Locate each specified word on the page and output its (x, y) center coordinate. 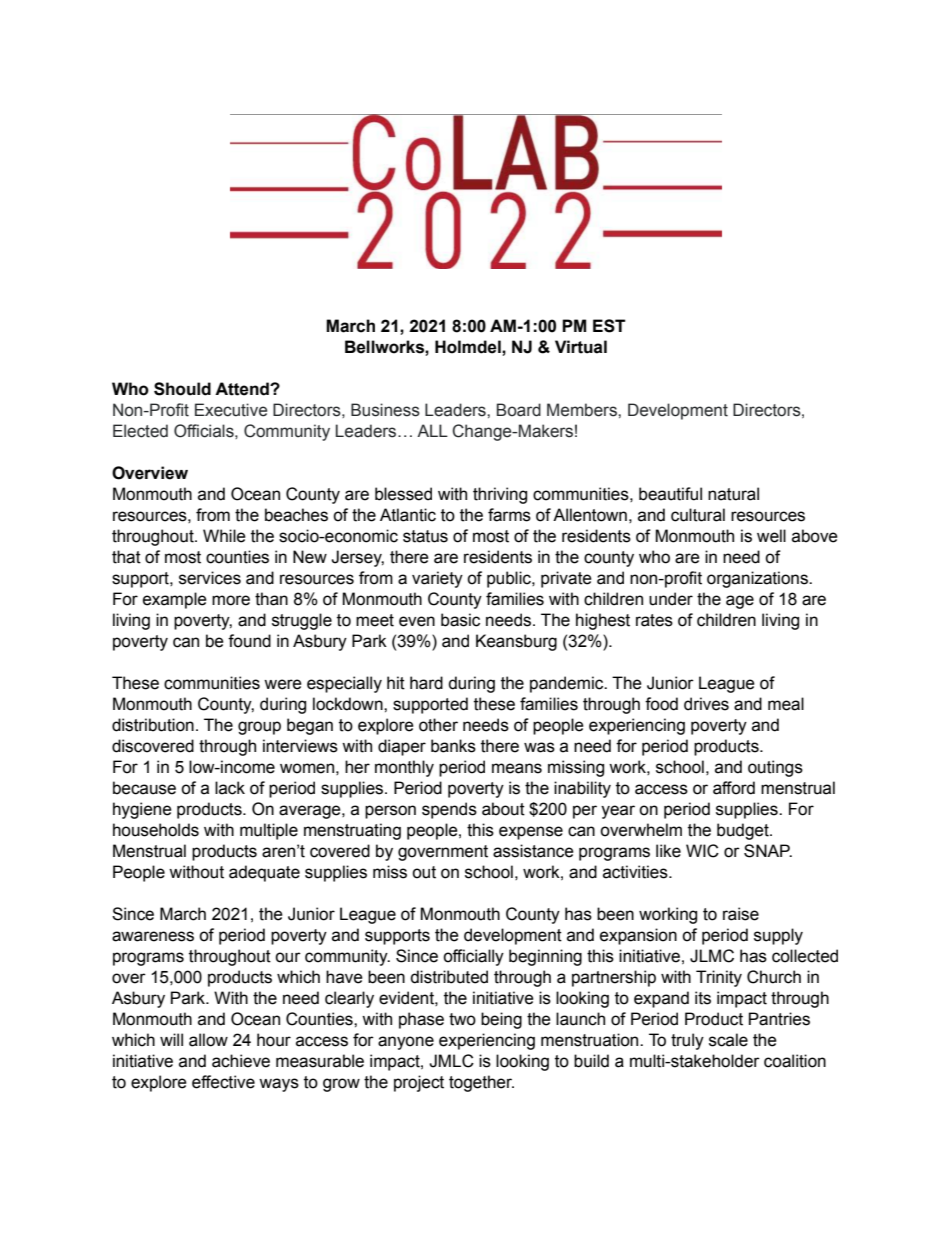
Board (519, 410)
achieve (241, 1061)
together (481, 1083)
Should (182, 389)
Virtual (581, 347)
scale (728, 1040)
